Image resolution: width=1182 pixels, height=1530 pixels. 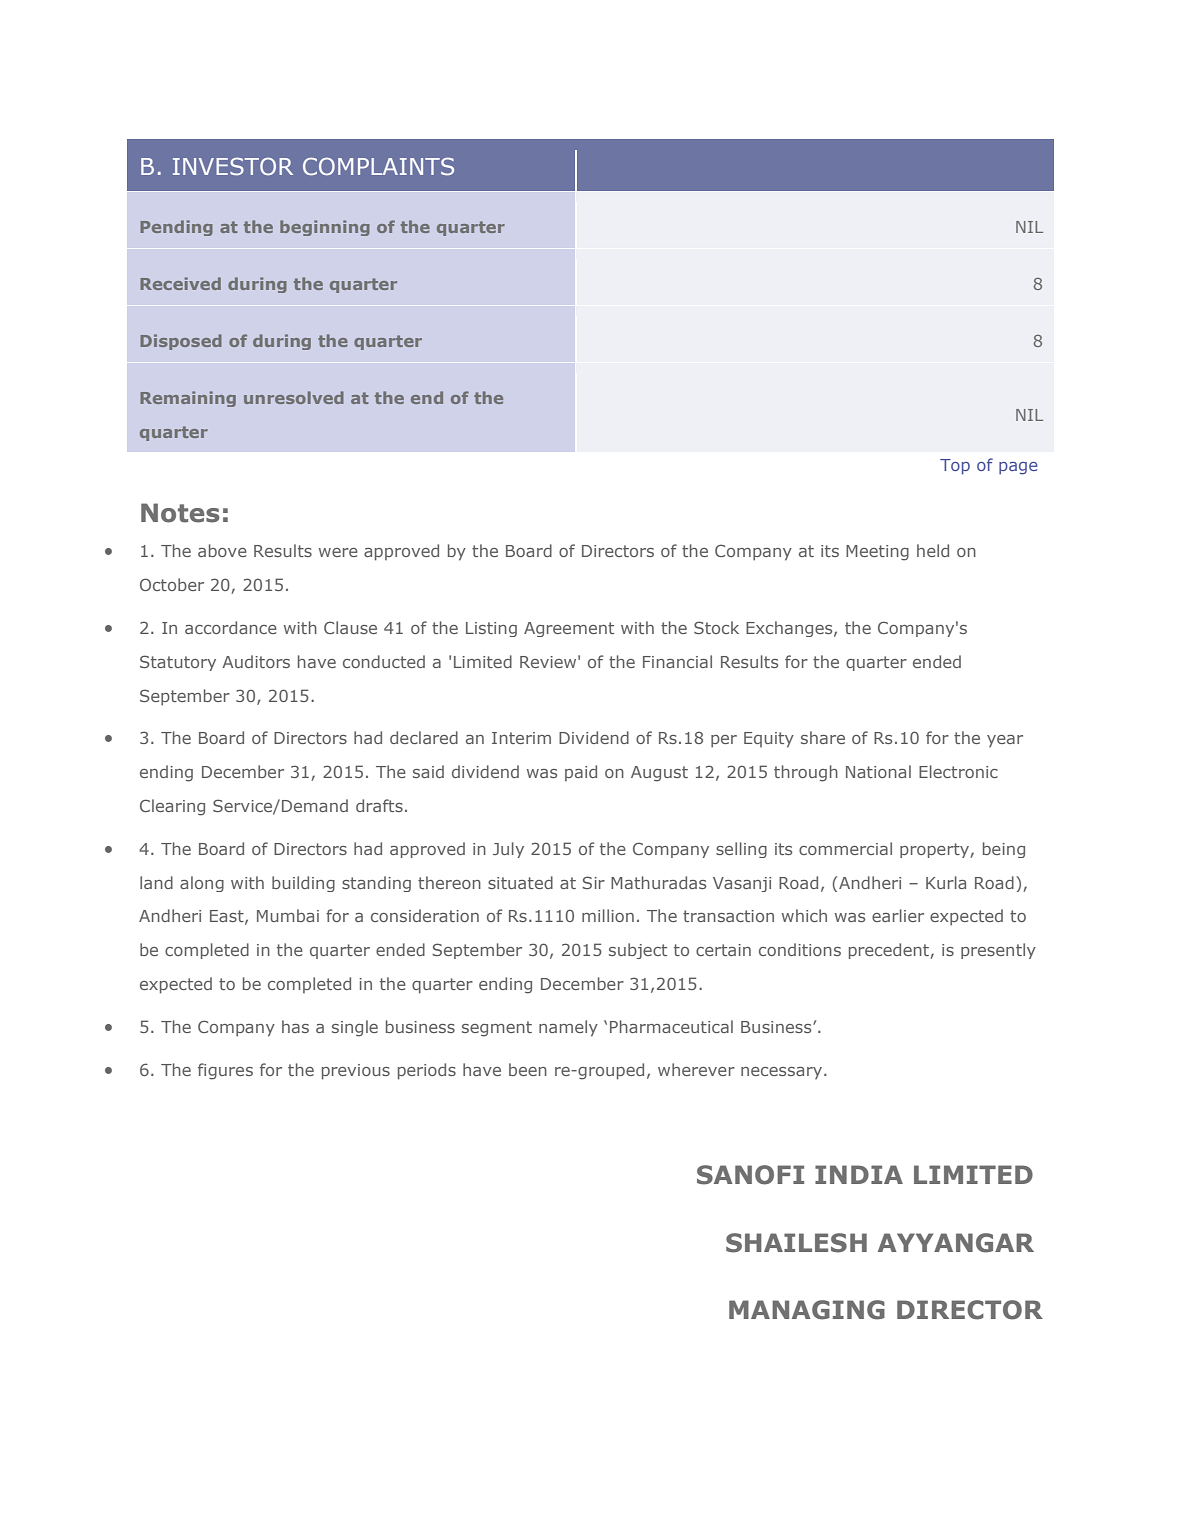 What do you see at coordinates (378, 166) in the page?
I see `COMPLAINTS` at bounding box center [378, 166].
